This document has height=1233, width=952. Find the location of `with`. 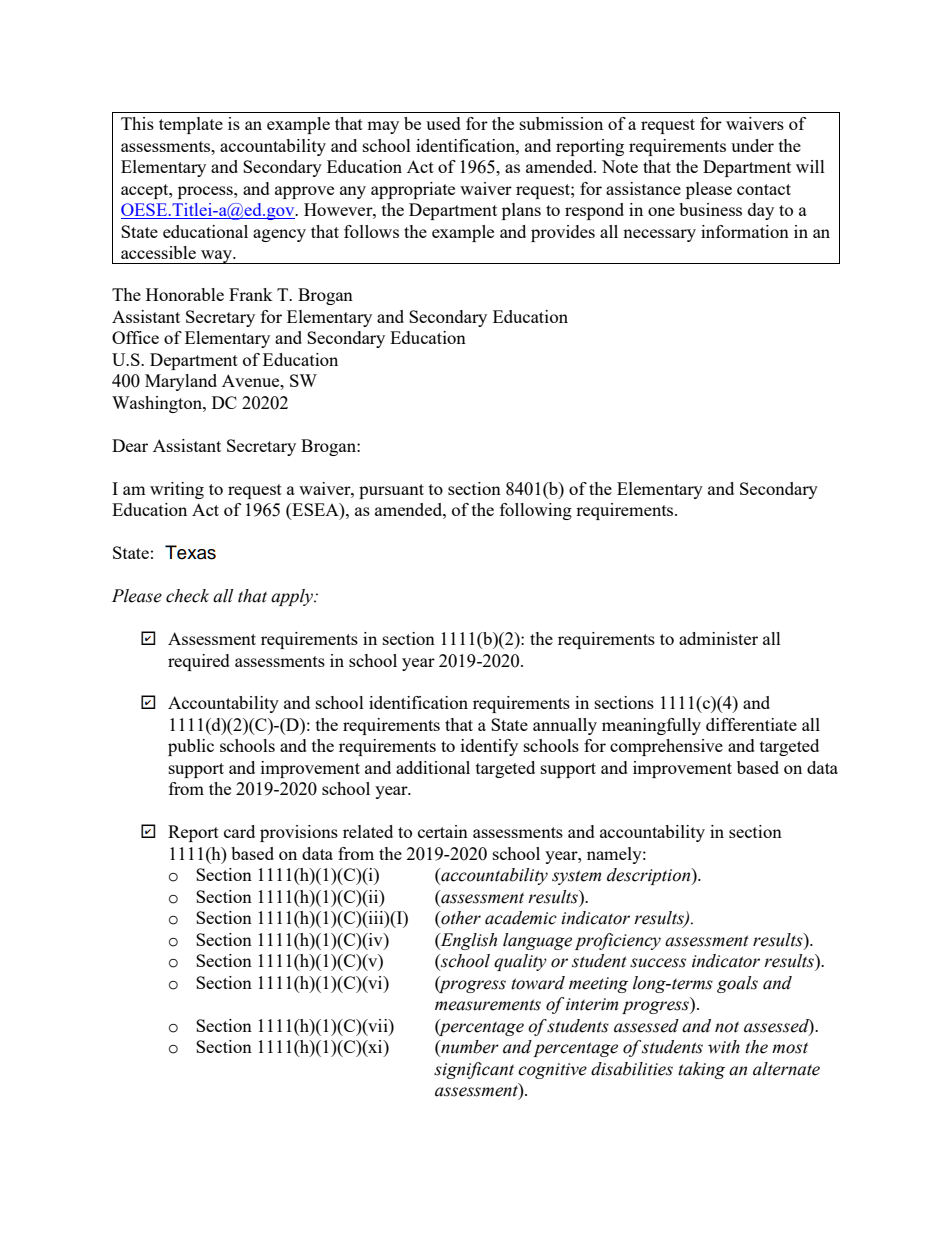

with is located at coordinates (724, 1047).
